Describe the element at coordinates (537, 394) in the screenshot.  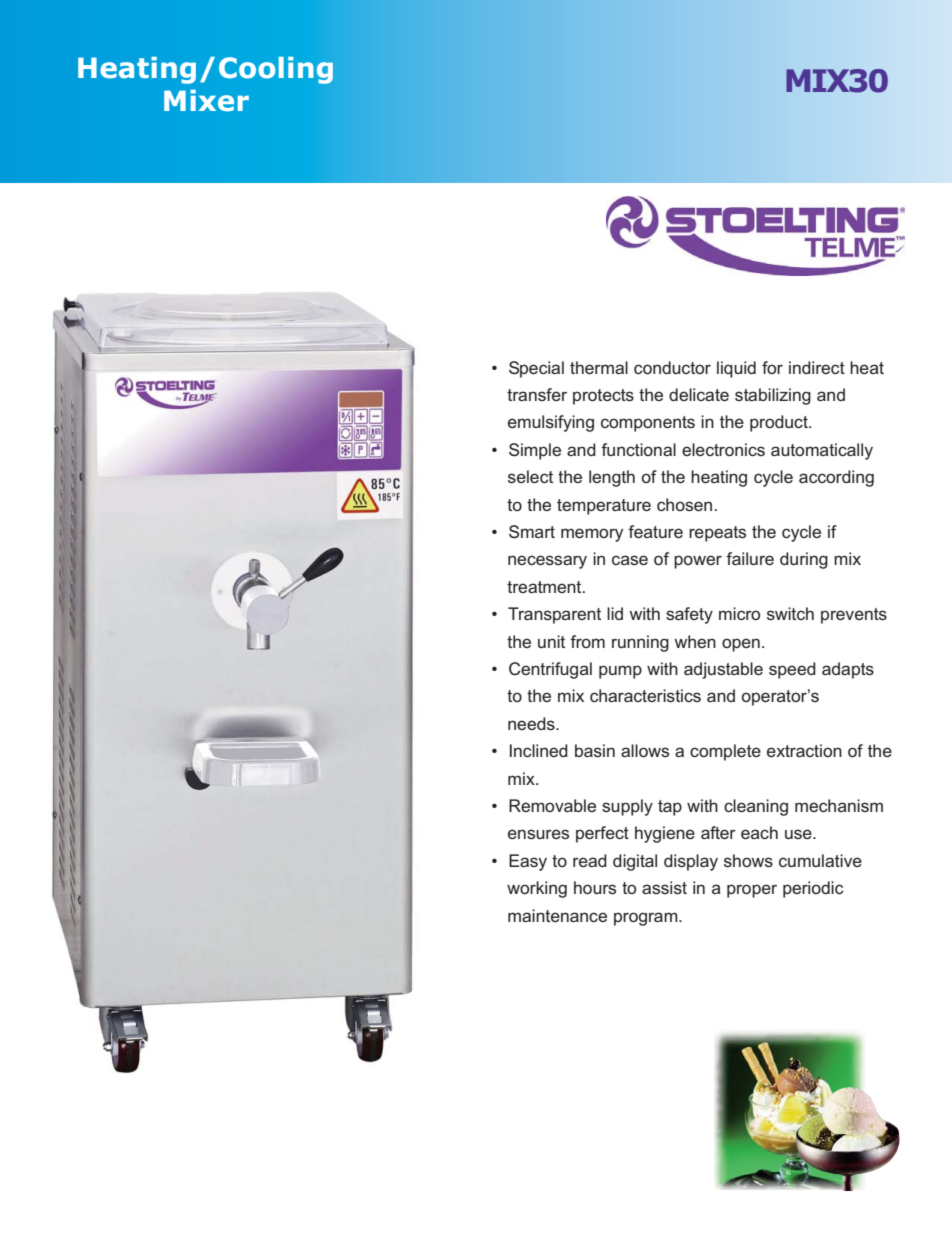
I see `transfer` at that location.
